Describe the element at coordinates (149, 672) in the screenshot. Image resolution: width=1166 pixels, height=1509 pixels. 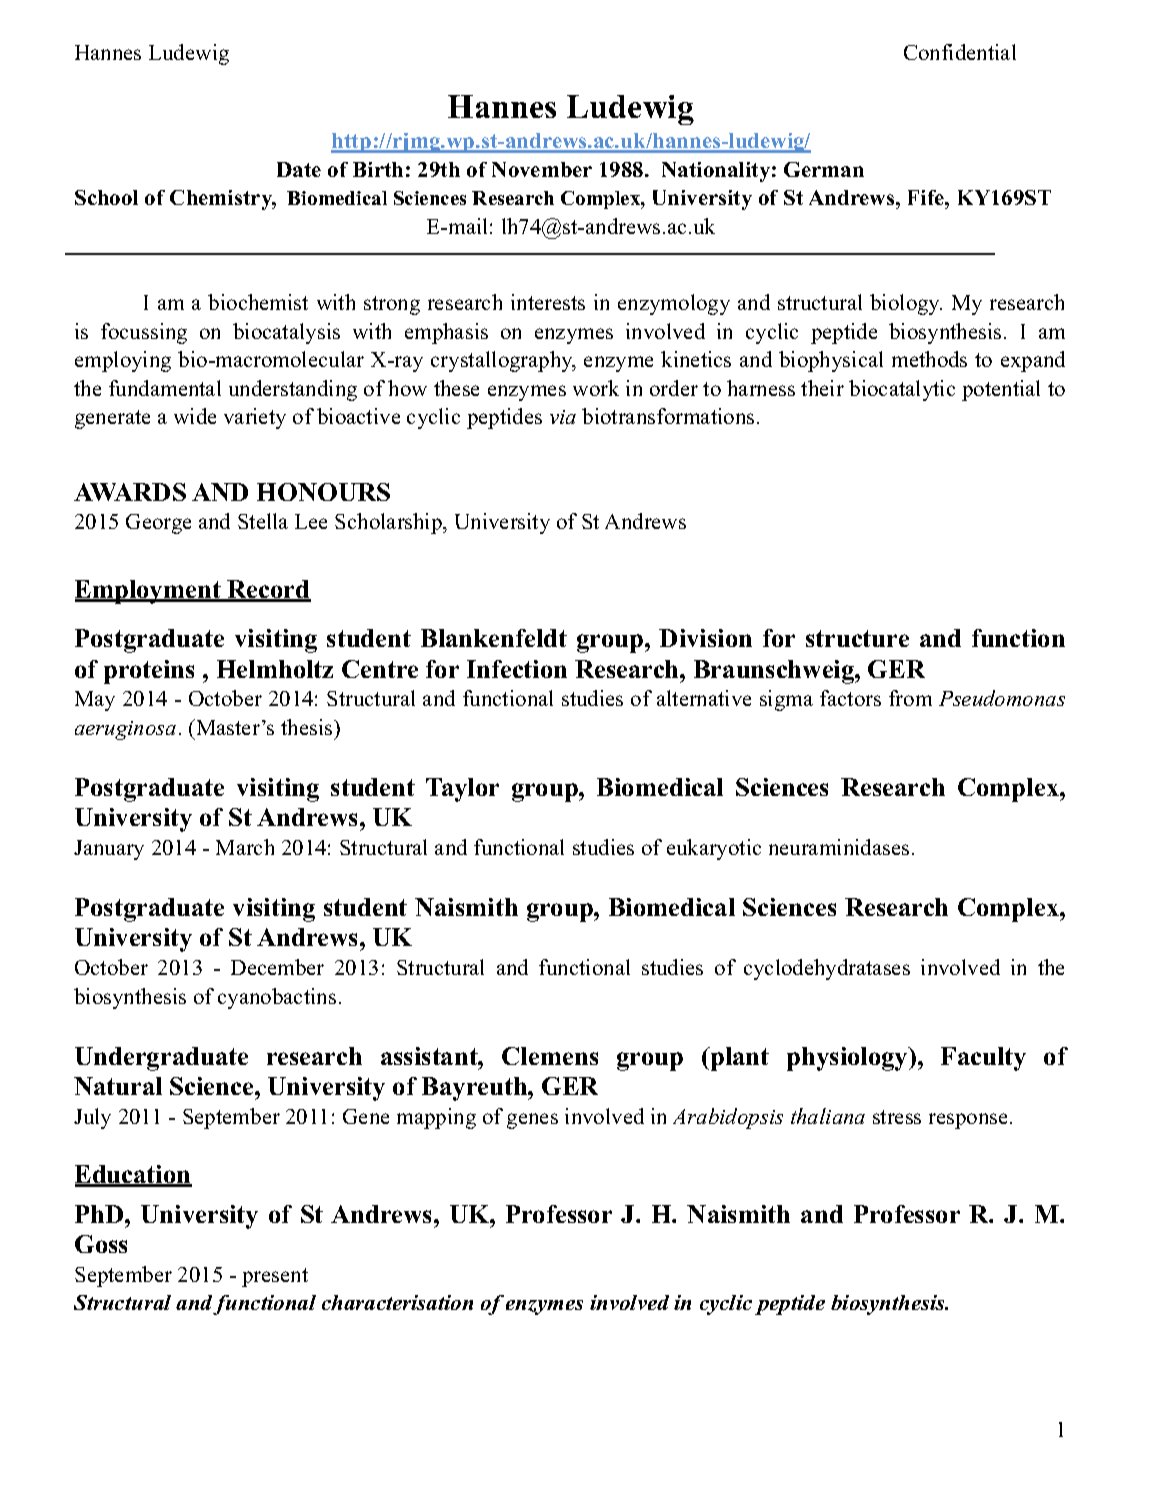
I see `proteins` at that location.
